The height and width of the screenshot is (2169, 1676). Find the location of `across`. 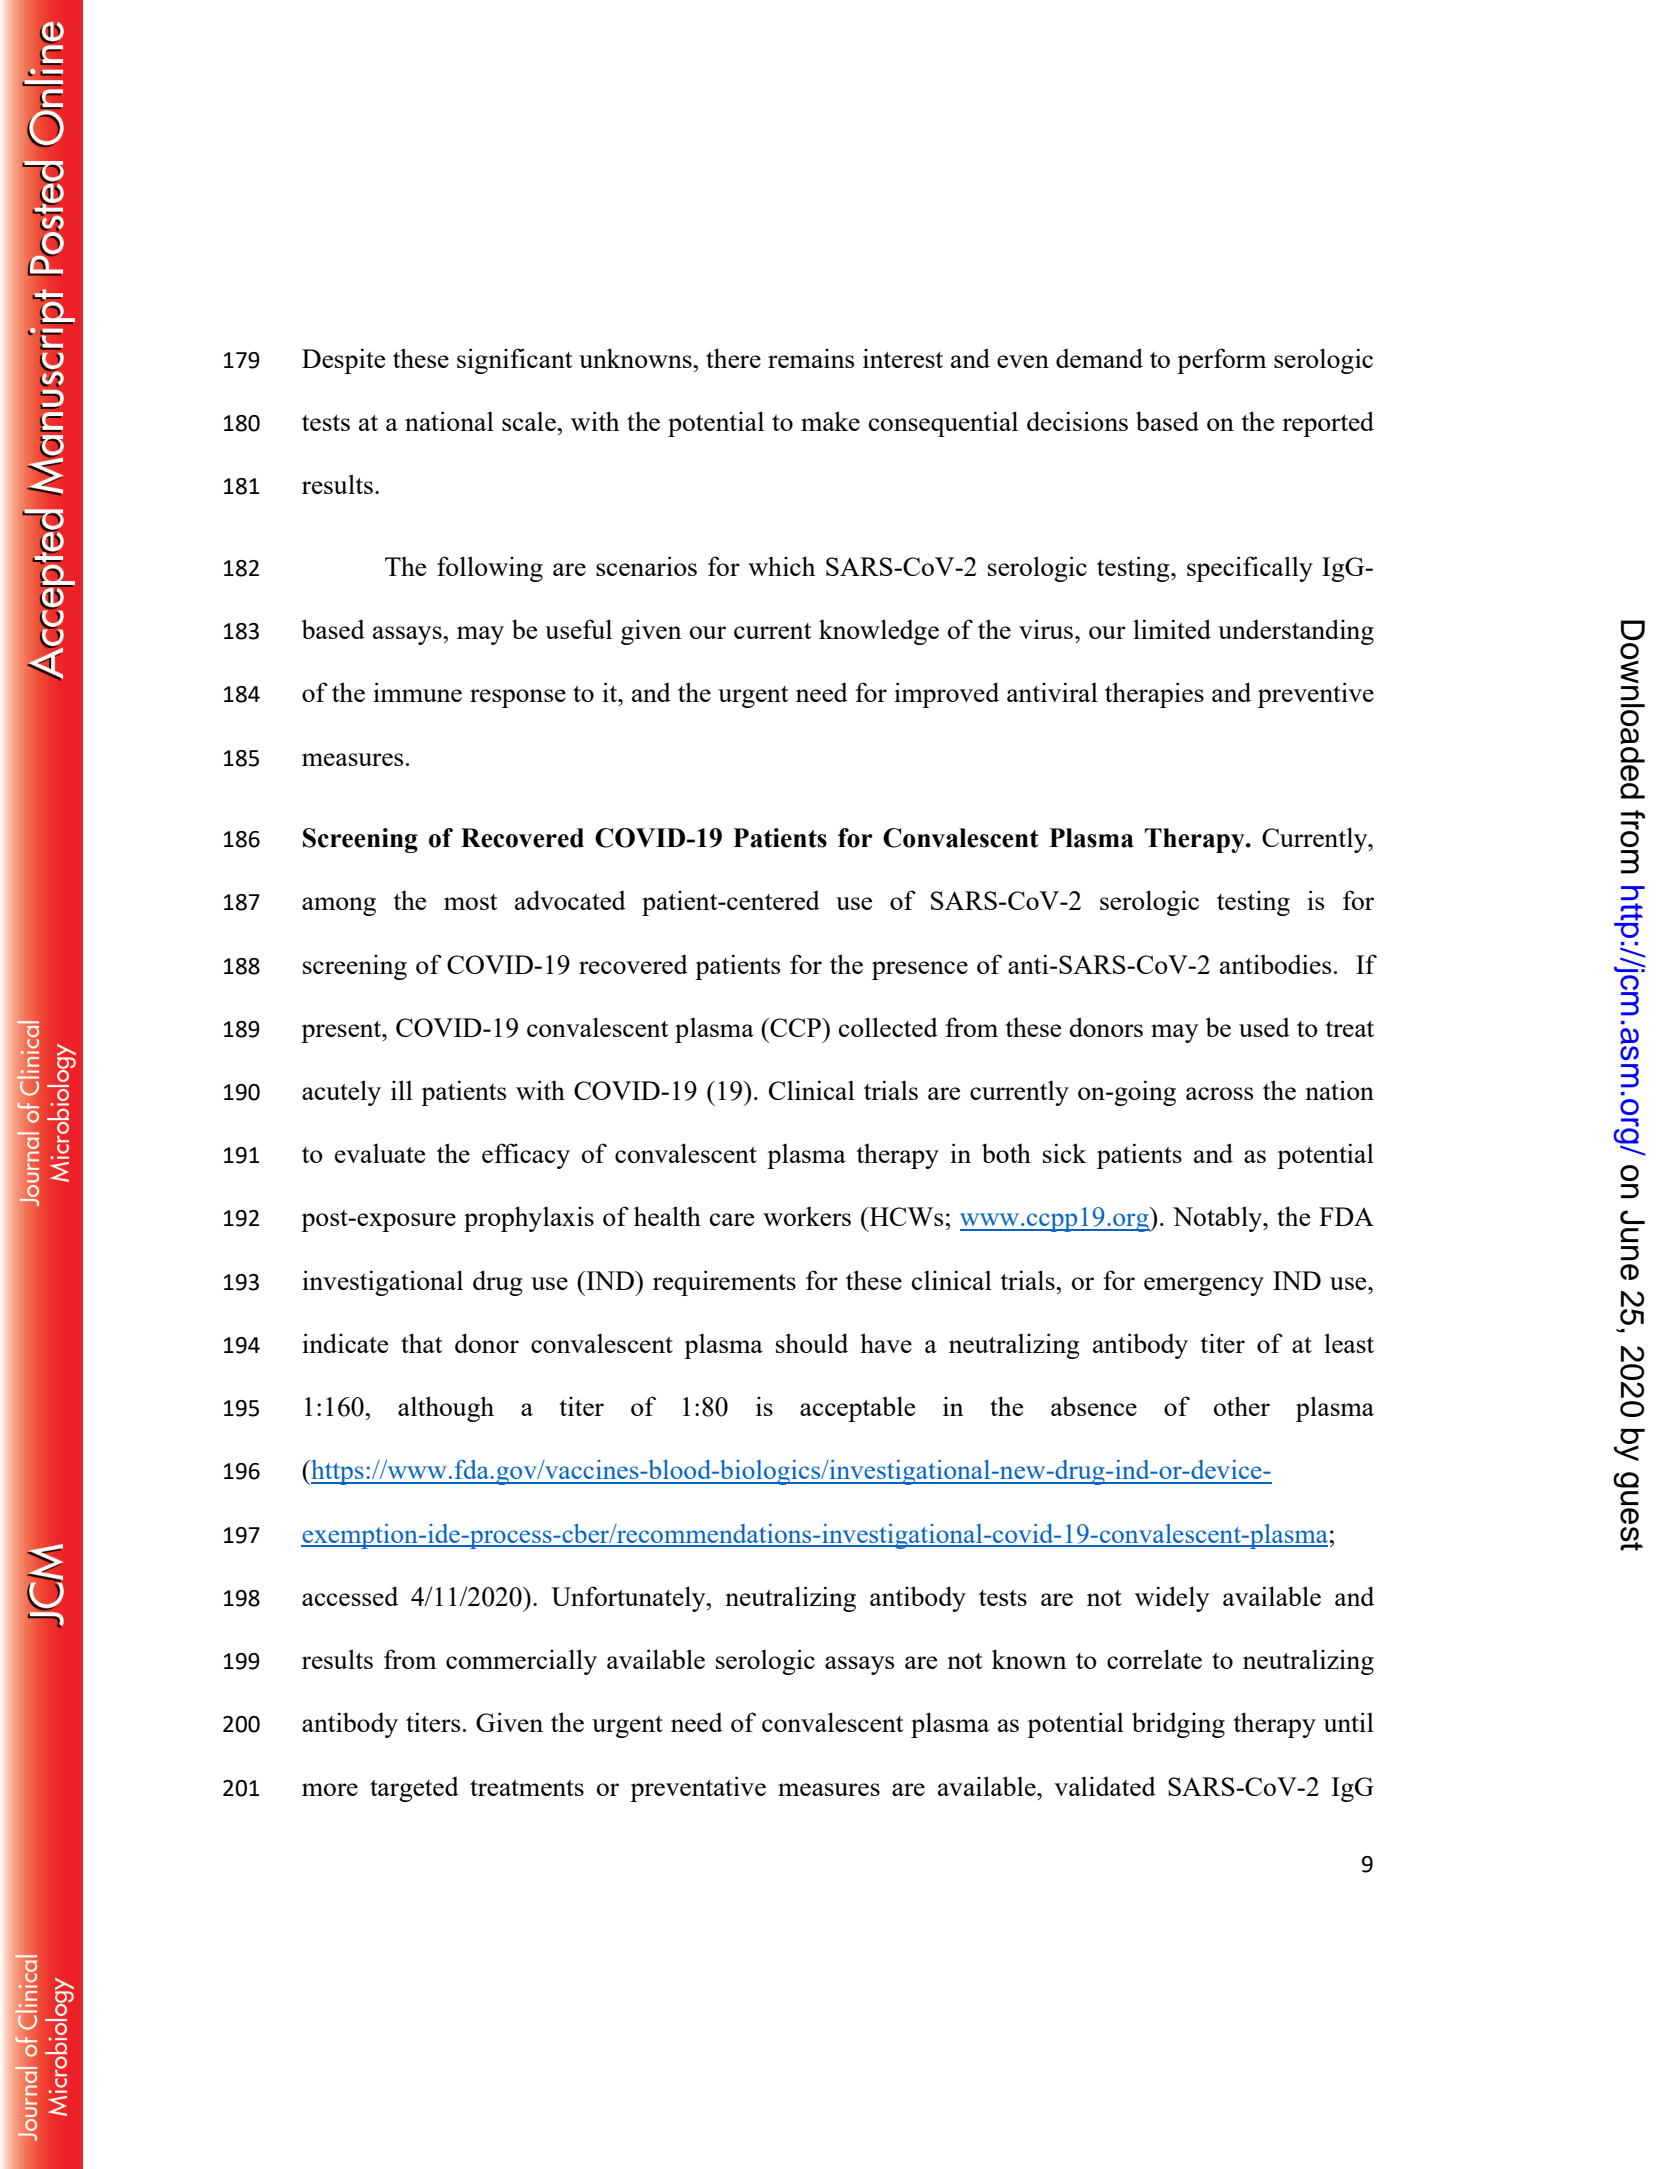

across is located at coordinates (1219, 1093).
